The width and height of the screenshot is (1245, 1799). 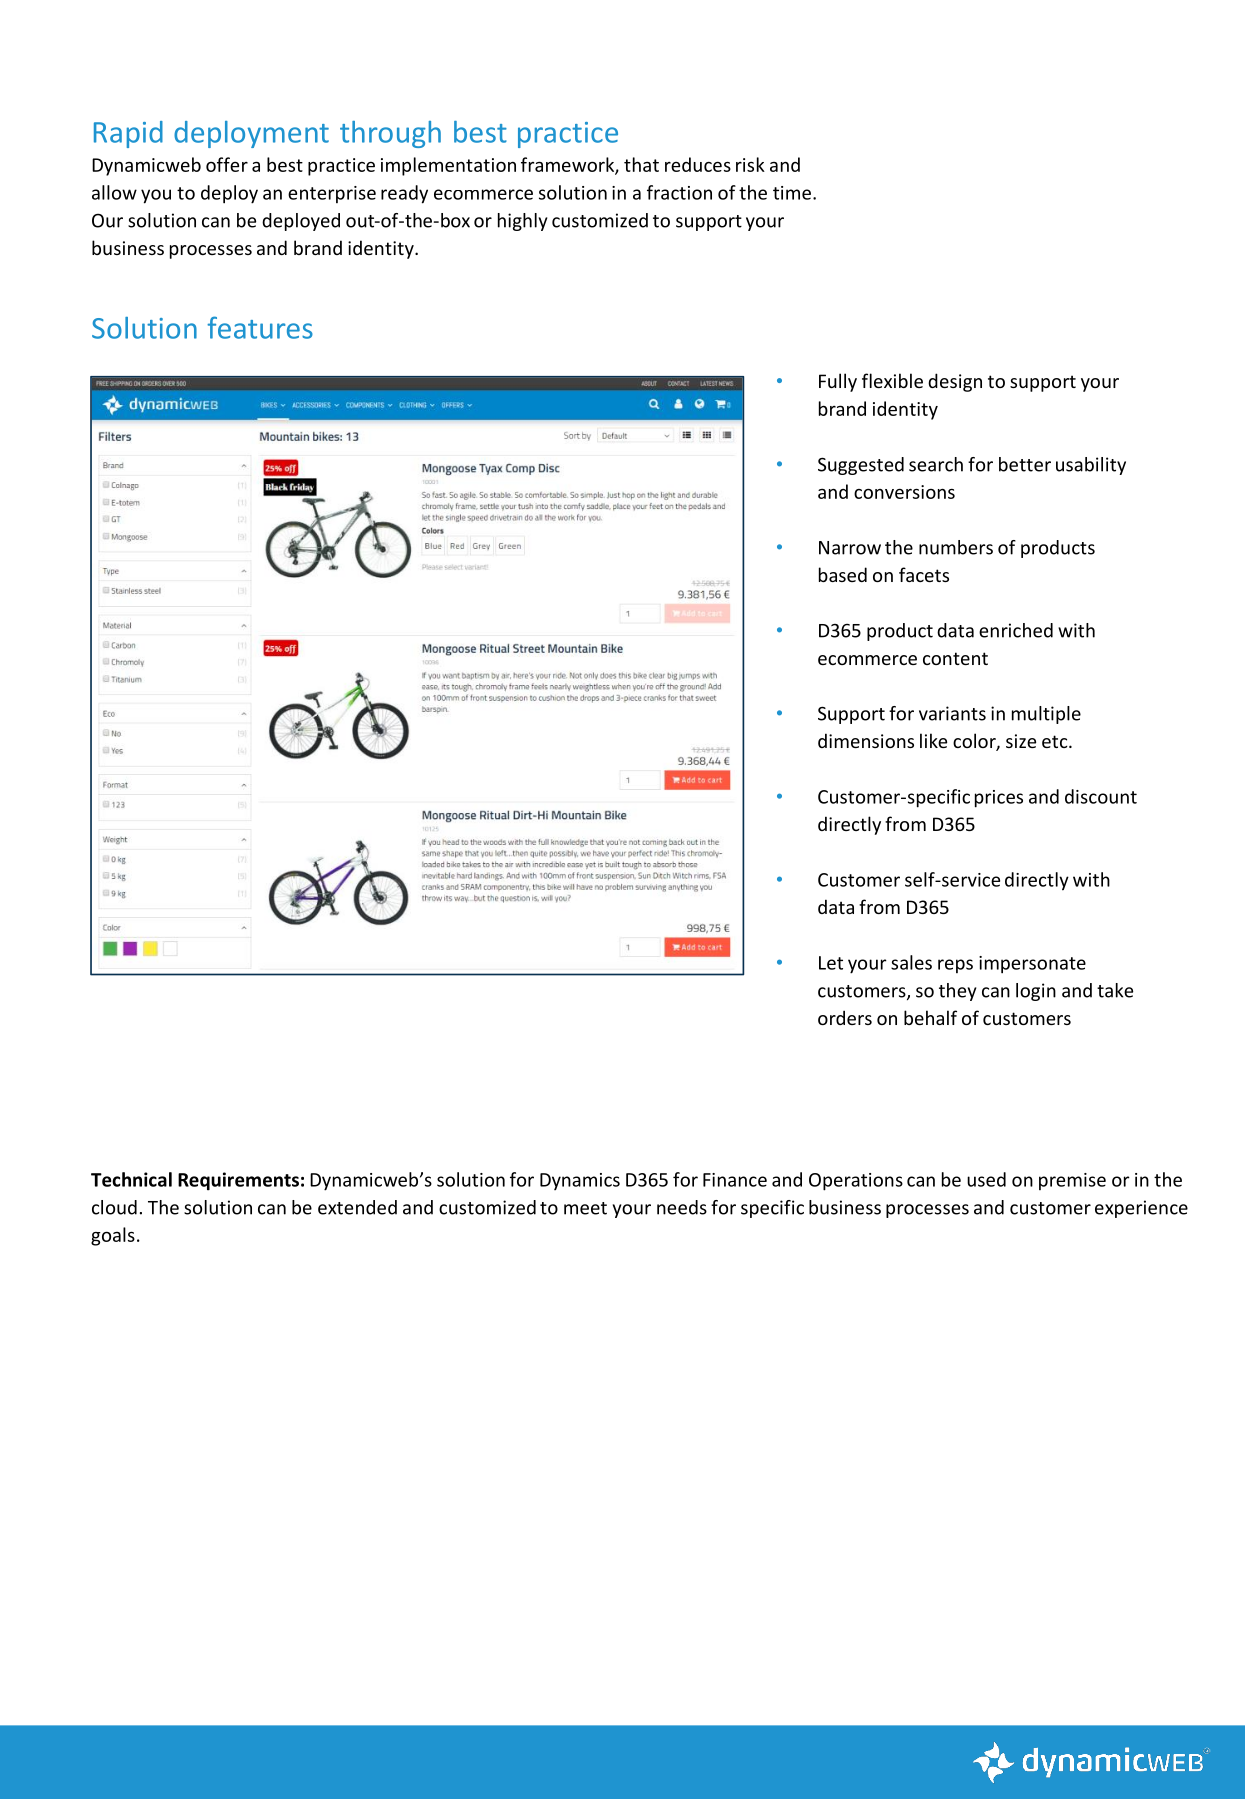 I want to click on Fully, so click(x=838, y=382).
